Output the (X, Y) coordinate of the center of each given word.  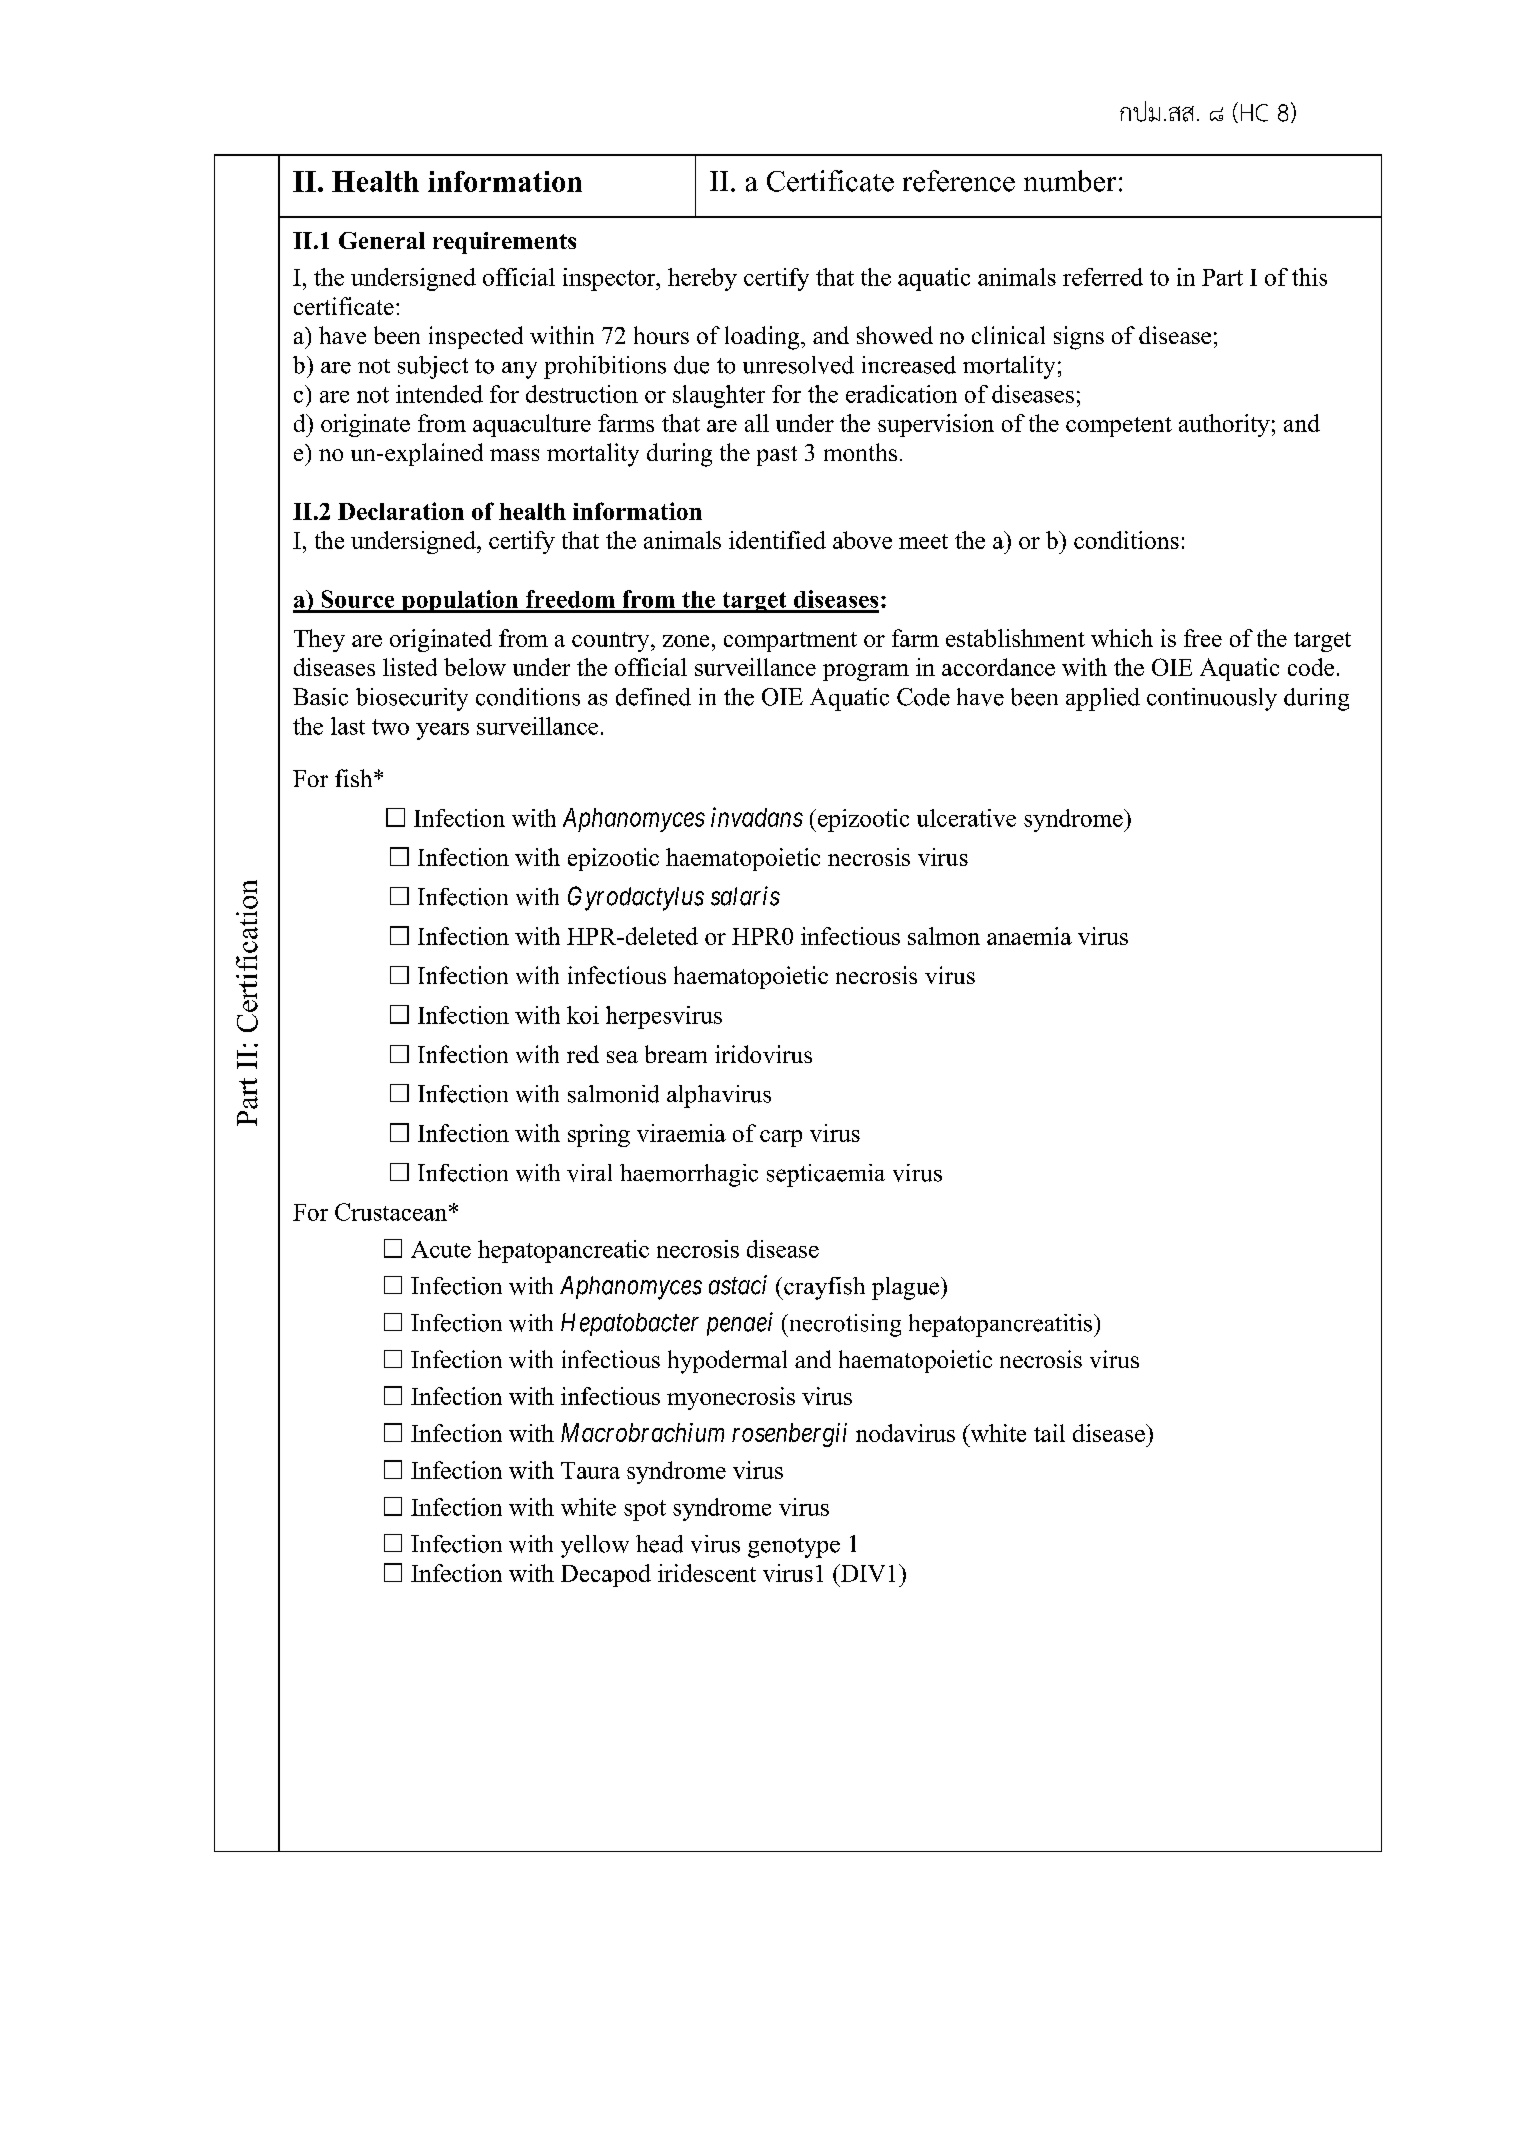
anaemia (1029, 936)
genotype (794, 1548)
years (442, 731)
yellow (595, 1546)
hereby (702, 279)
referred (1103, 277)
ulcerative (966, 818)
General (382, 240)
